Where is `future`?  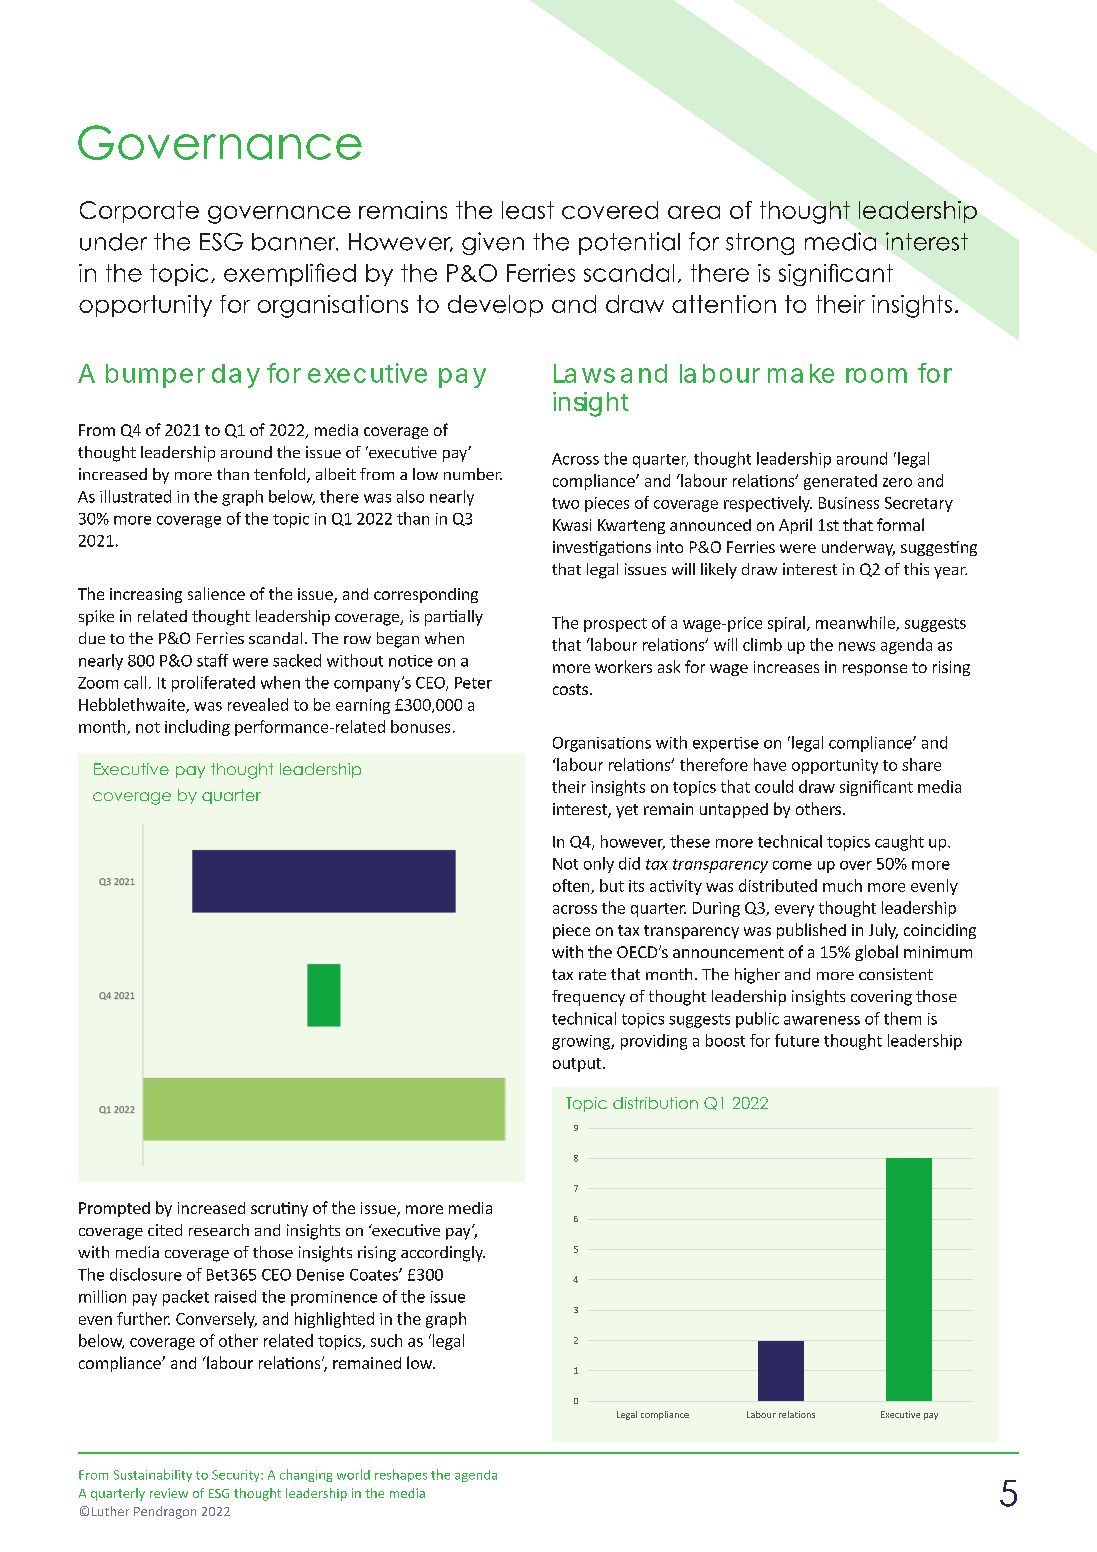 future is located at coordinates (797, 1040).
